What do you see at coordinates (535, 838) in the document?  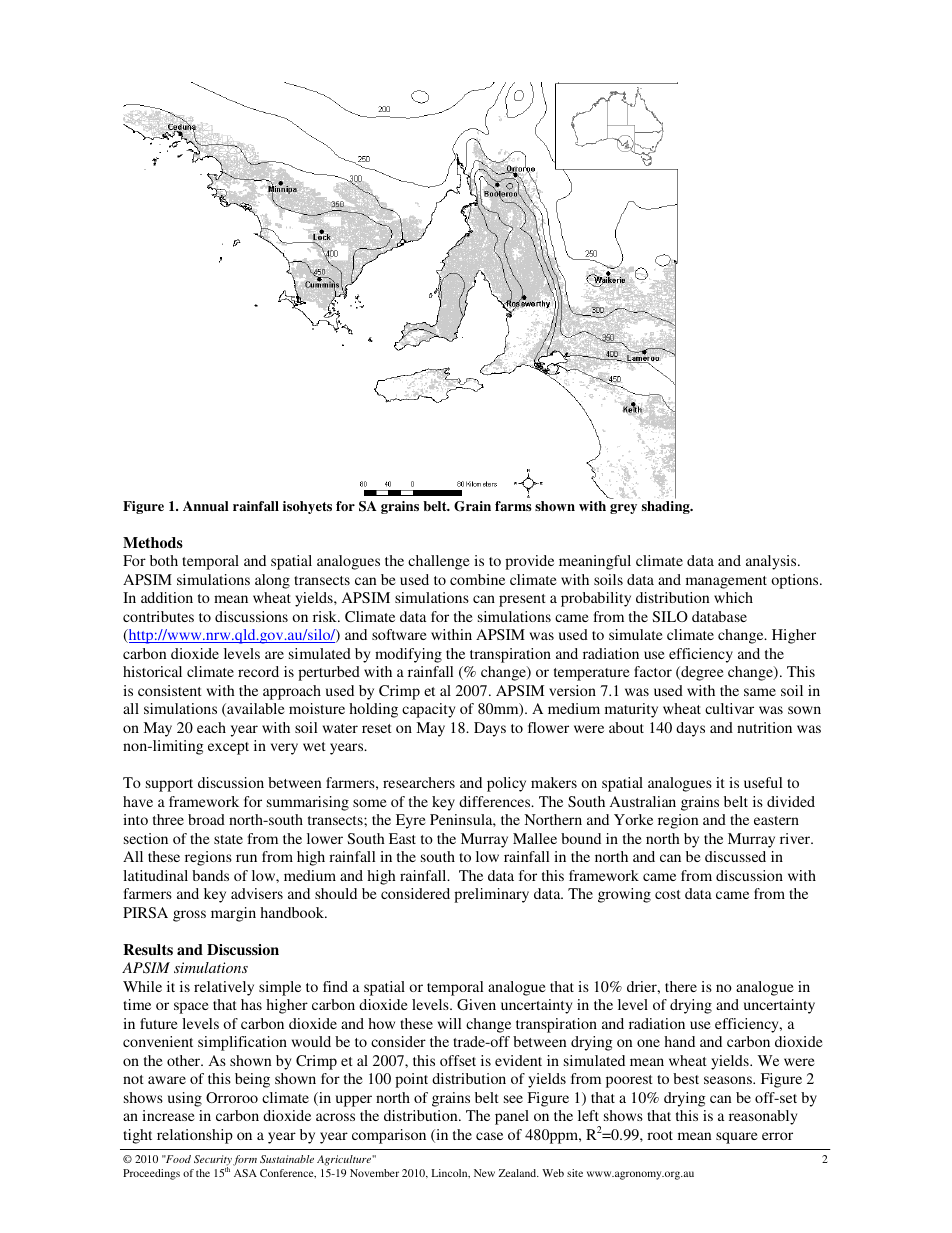 I see `Mallee` at bounding box center [535, 838].
